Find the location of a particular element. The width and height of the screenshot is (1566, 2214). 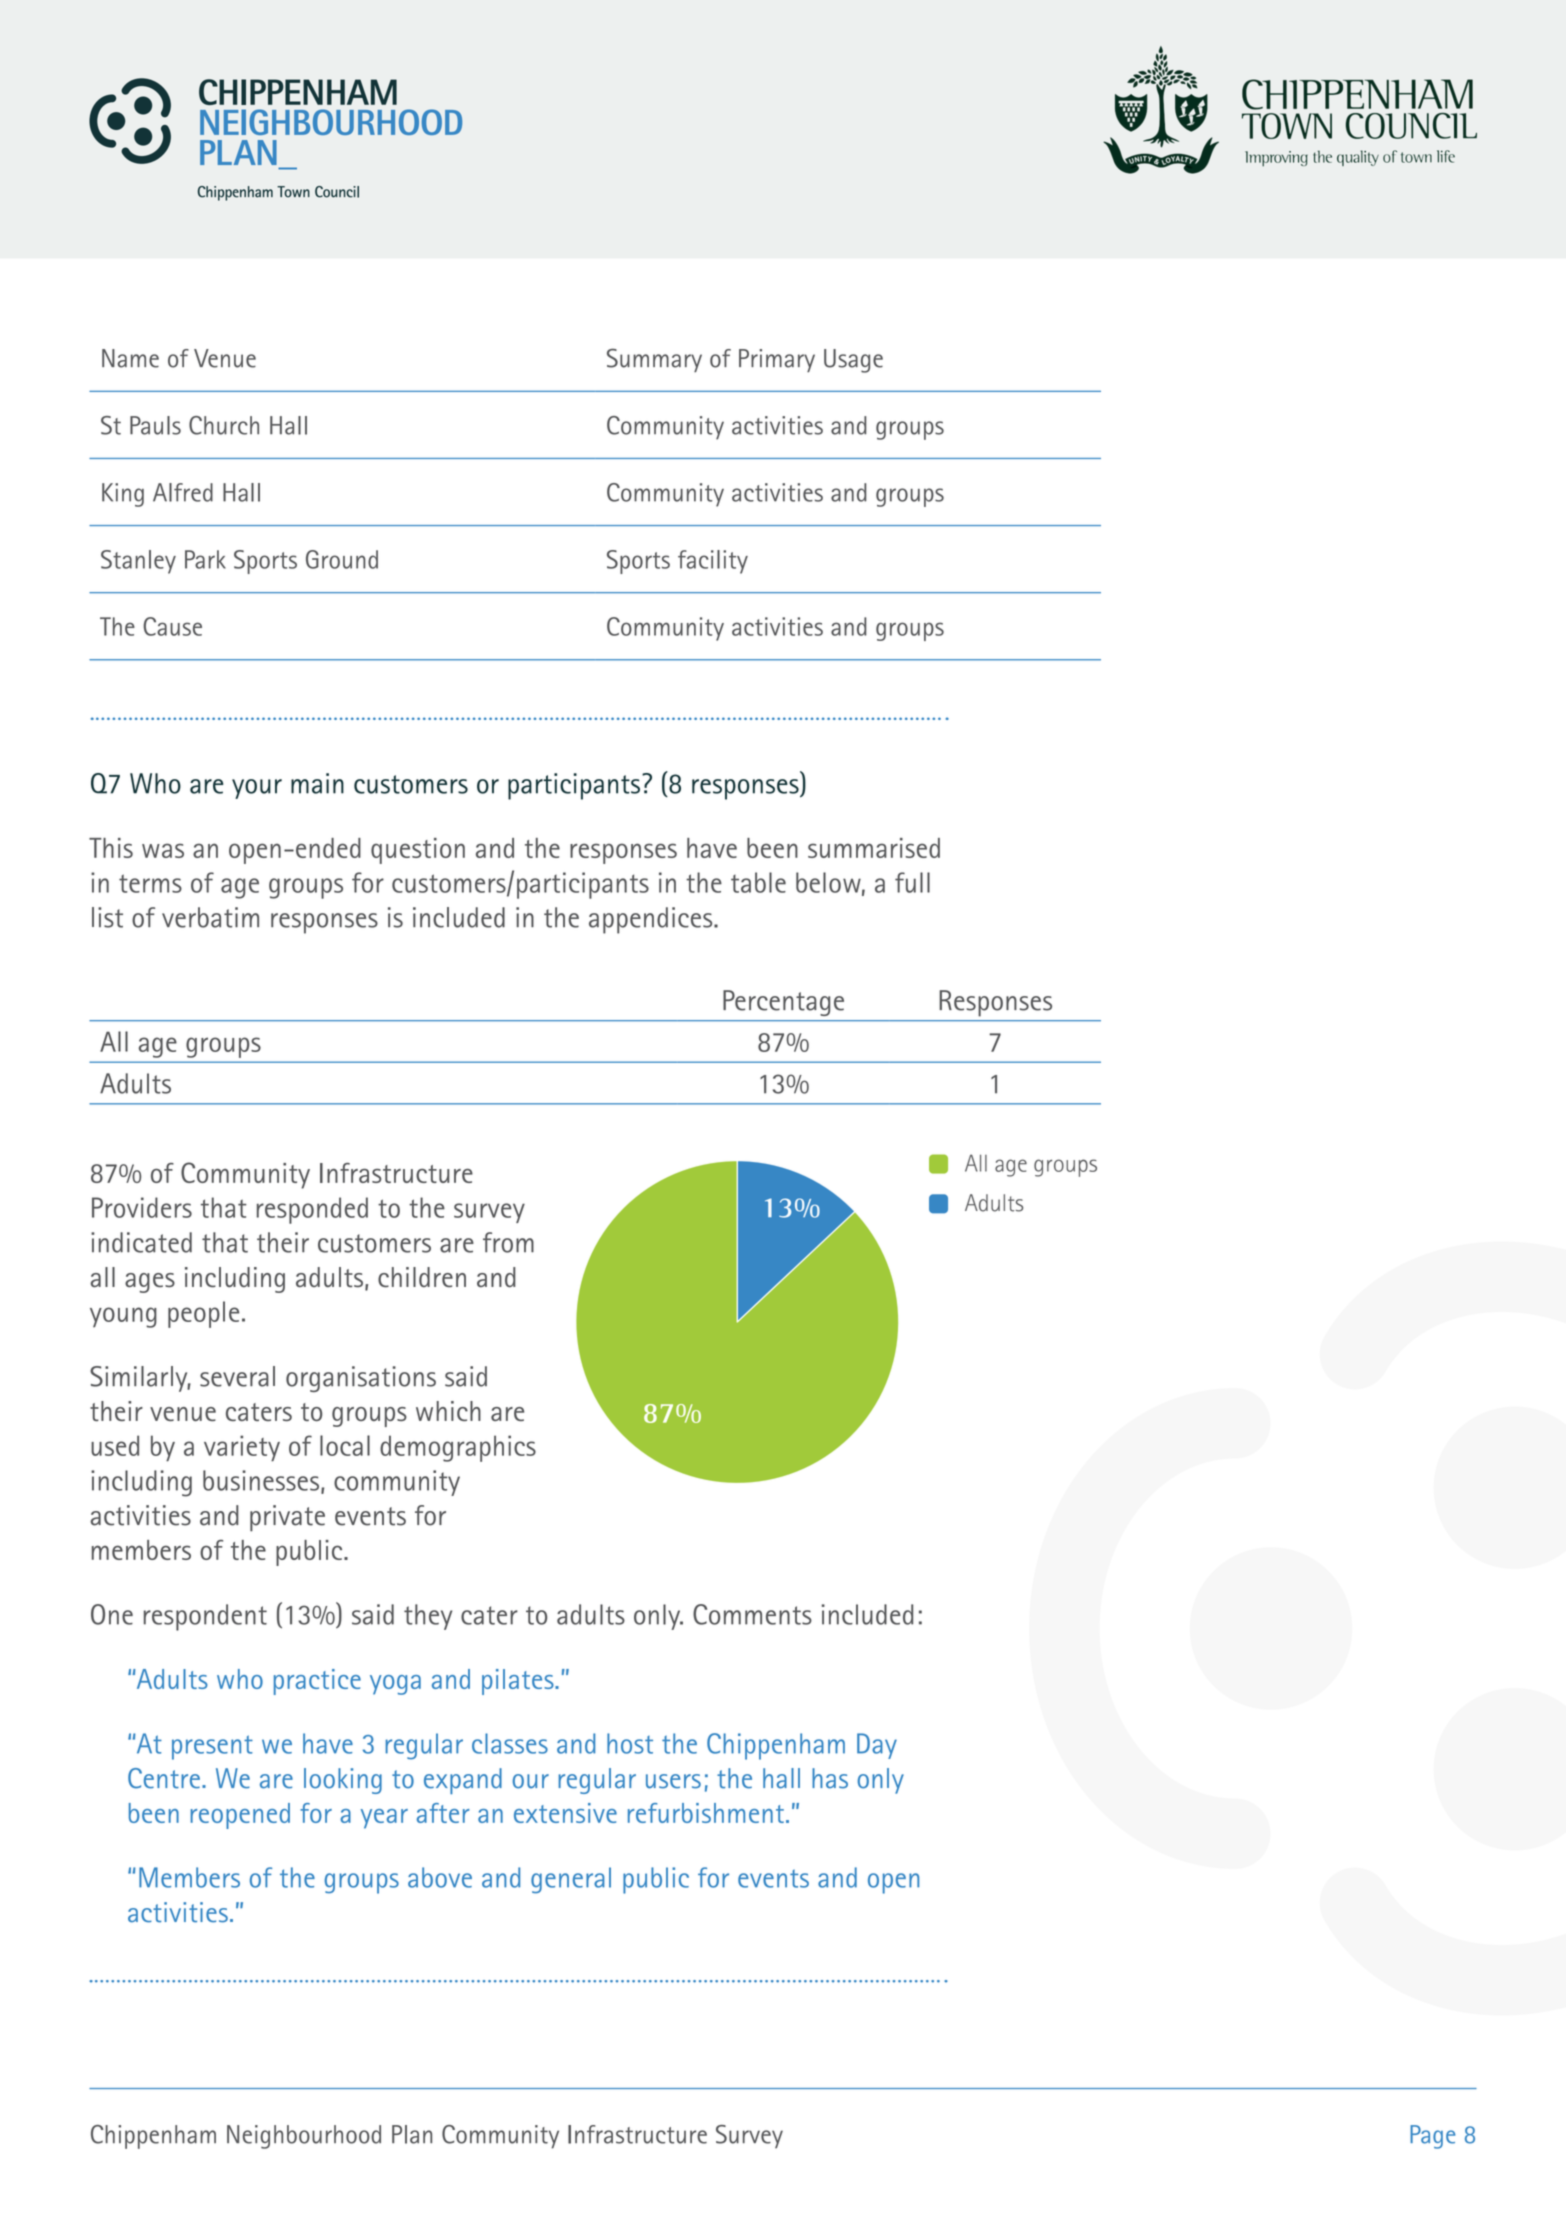

Usage is located at coordinates (853, 361).
